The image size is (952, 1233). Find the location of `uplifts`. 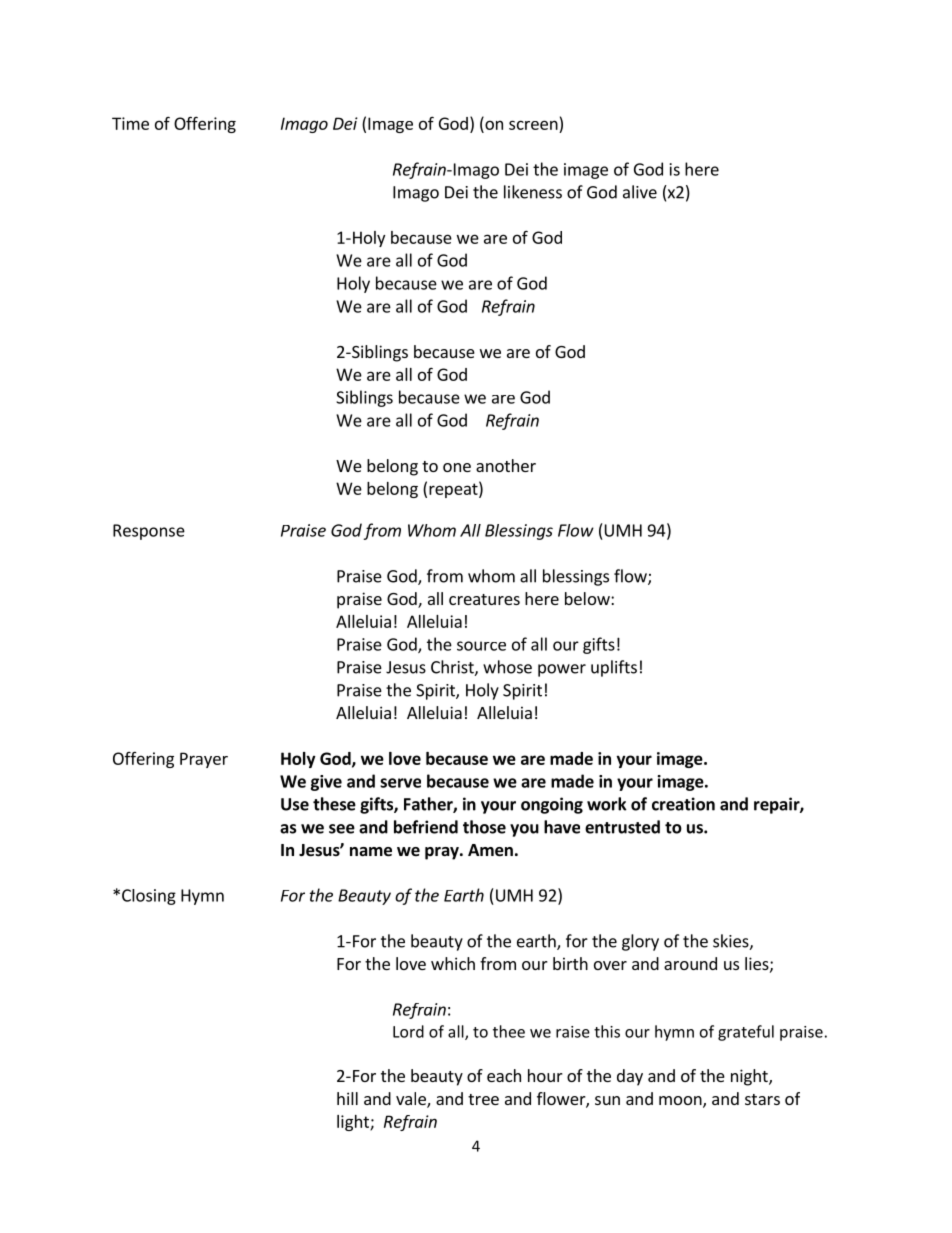

uplifts is located at coordinates (614, 668).
